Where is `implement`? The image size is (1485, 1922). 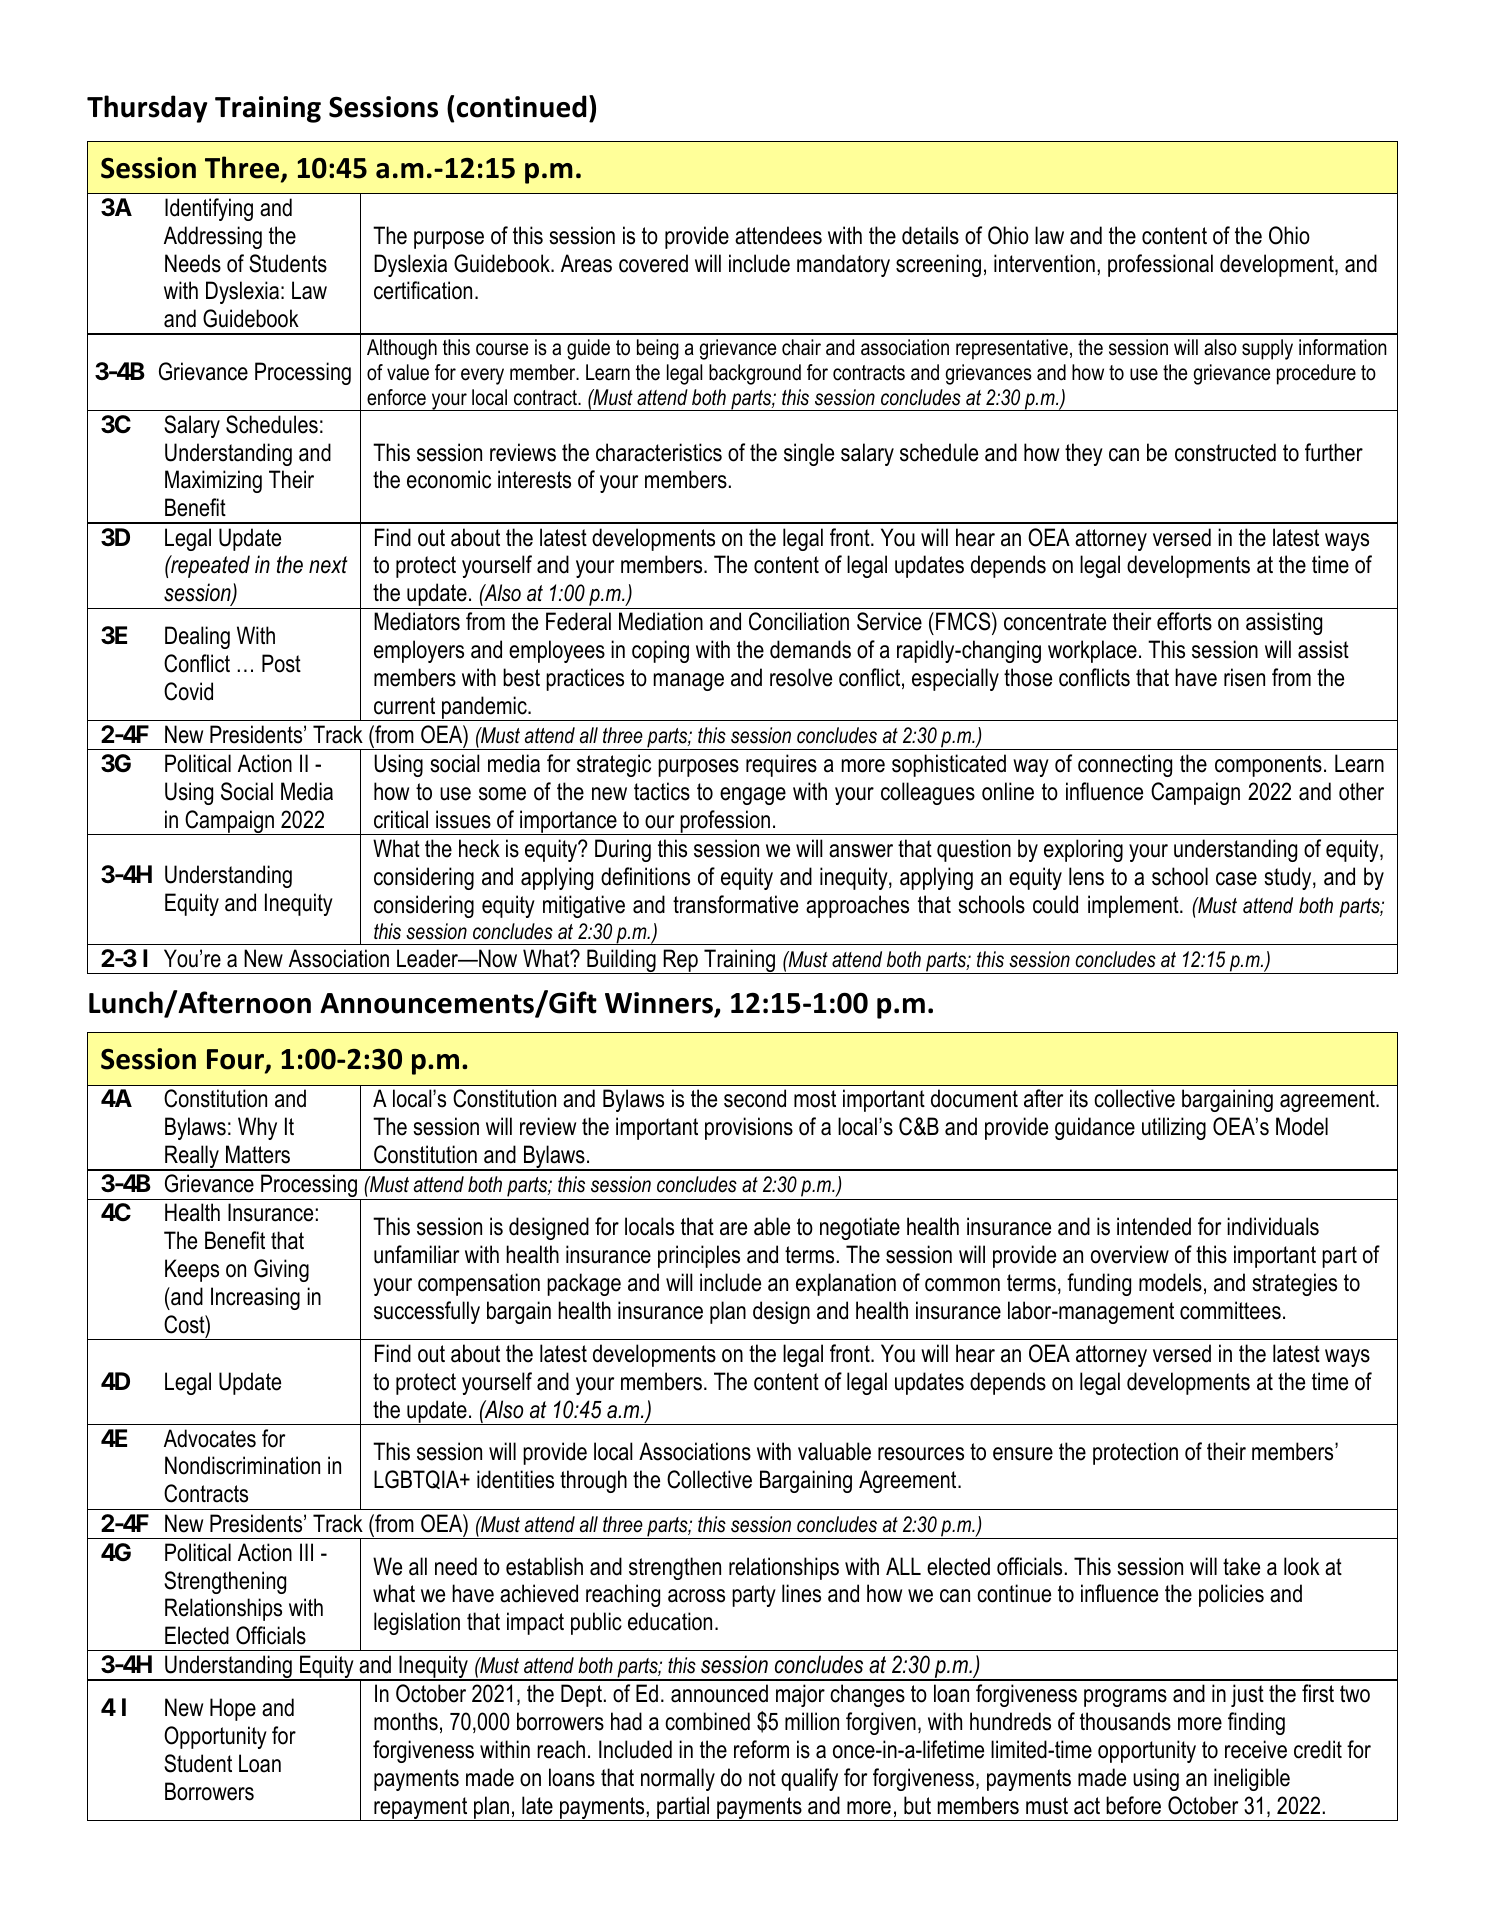 implement is located at coordinates (1134, 906).
